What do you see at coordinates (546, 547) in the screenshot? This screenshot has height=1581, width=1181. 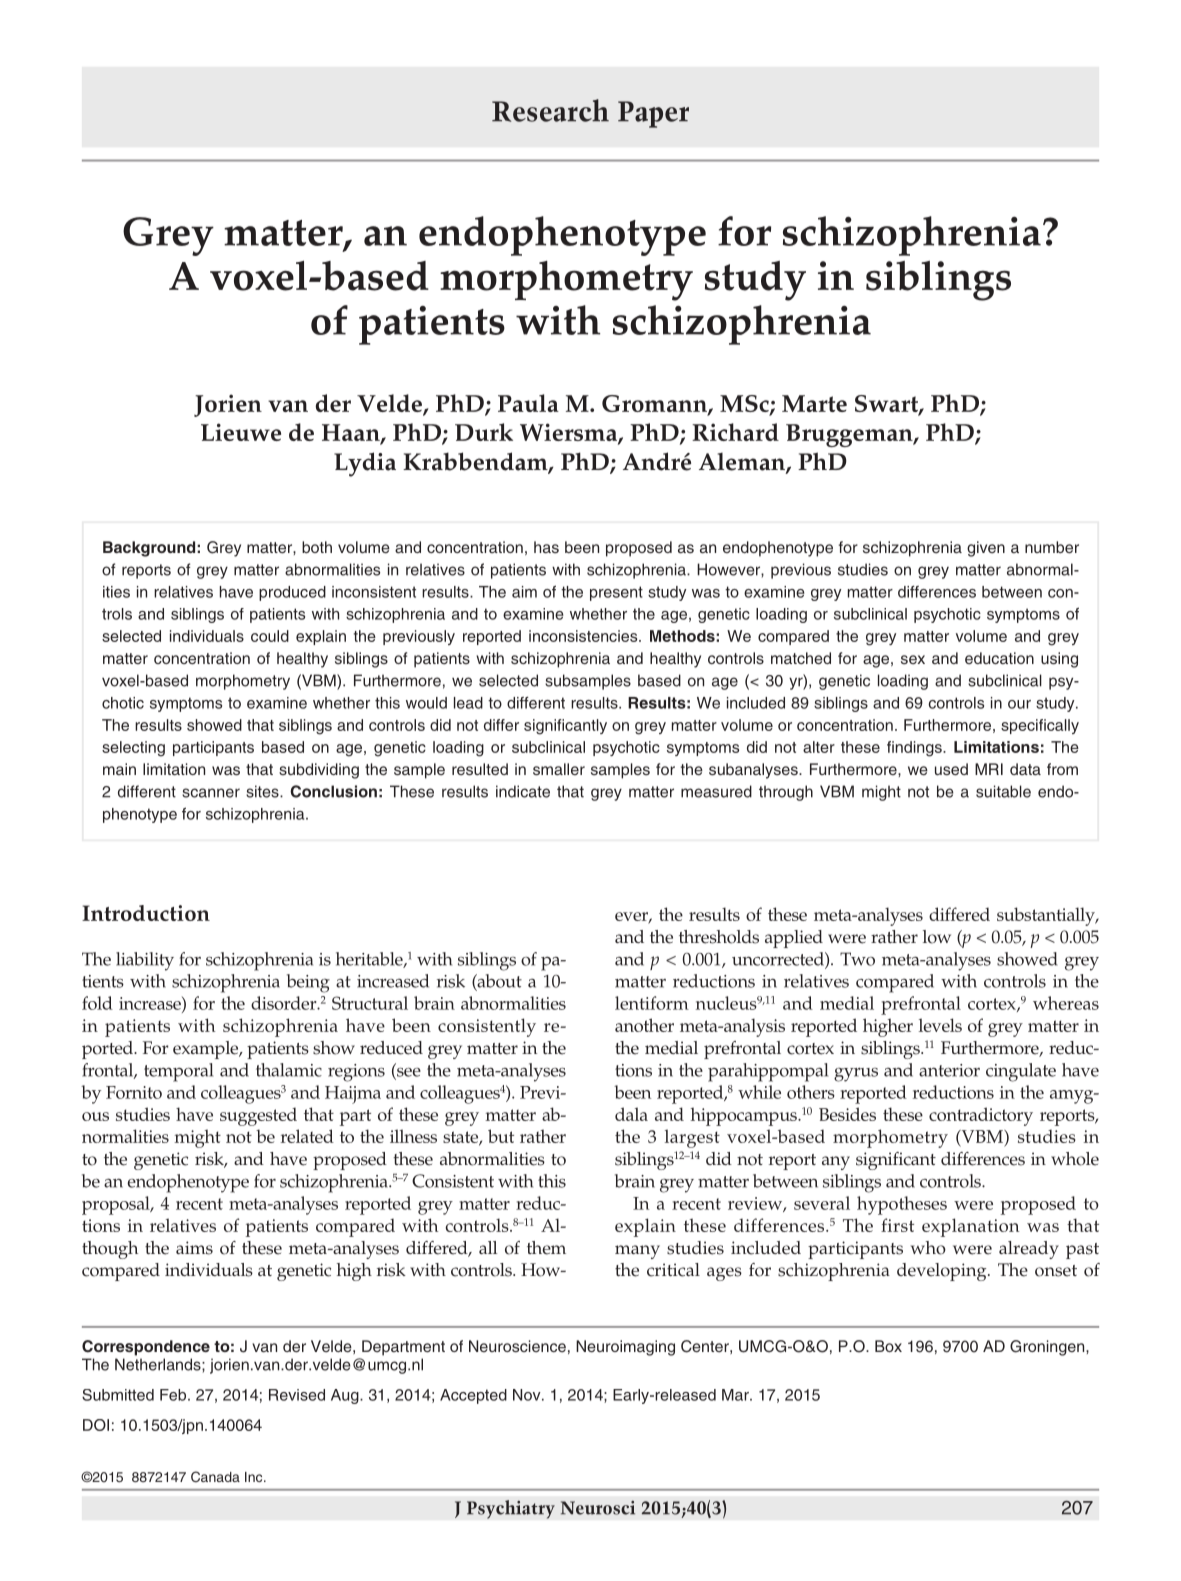 I see `has` at bounding box center [546, 547].
